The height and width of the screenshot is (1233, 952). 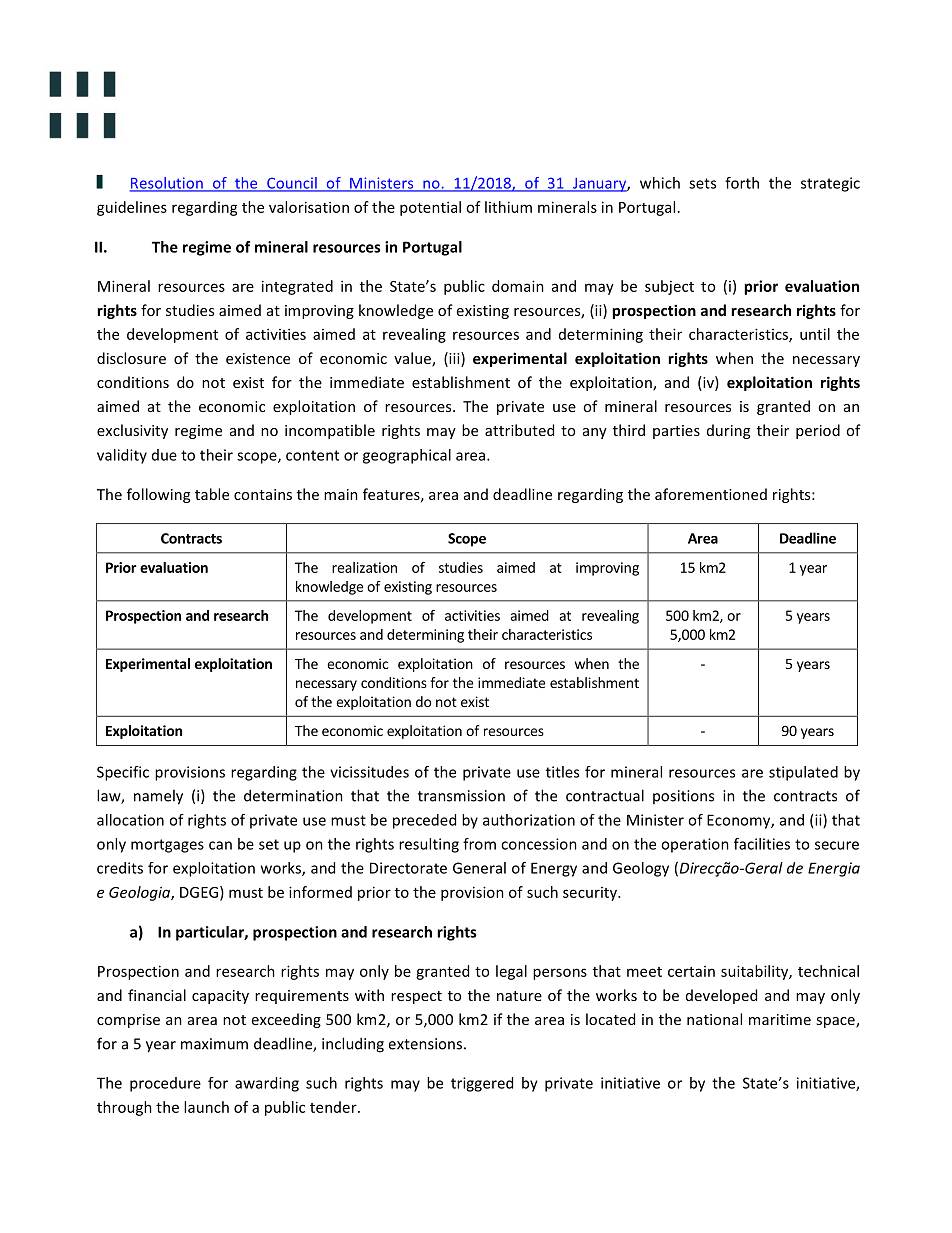 What do you see at coordinates (364, 567) in the screenshot?
I see `realization` at bounding box center [364, 567].
